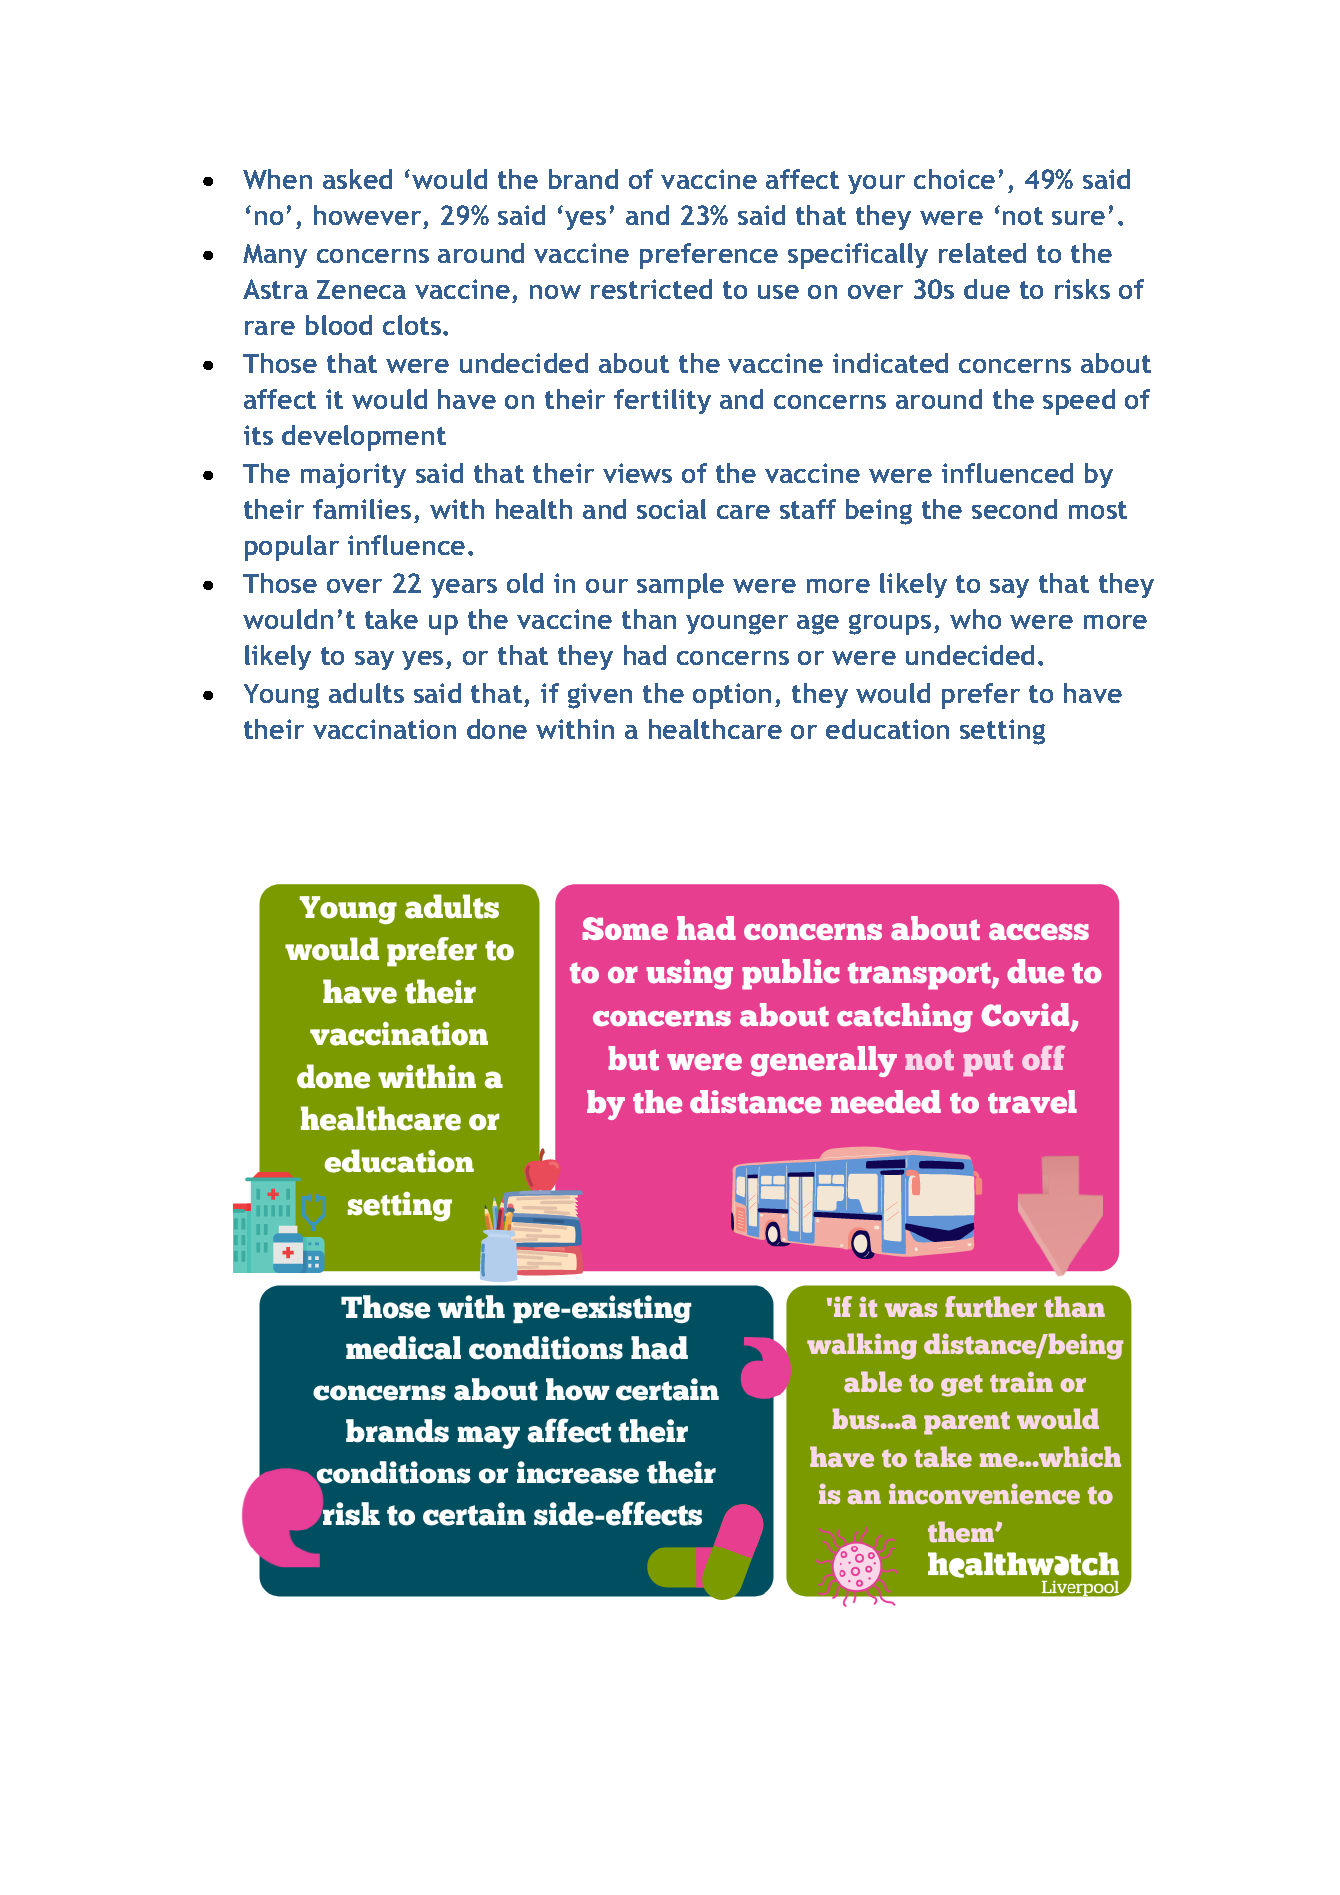  What do you see at coordinates (583, 179) in the document?
I see `brand` at bounding box center [583, 179].
